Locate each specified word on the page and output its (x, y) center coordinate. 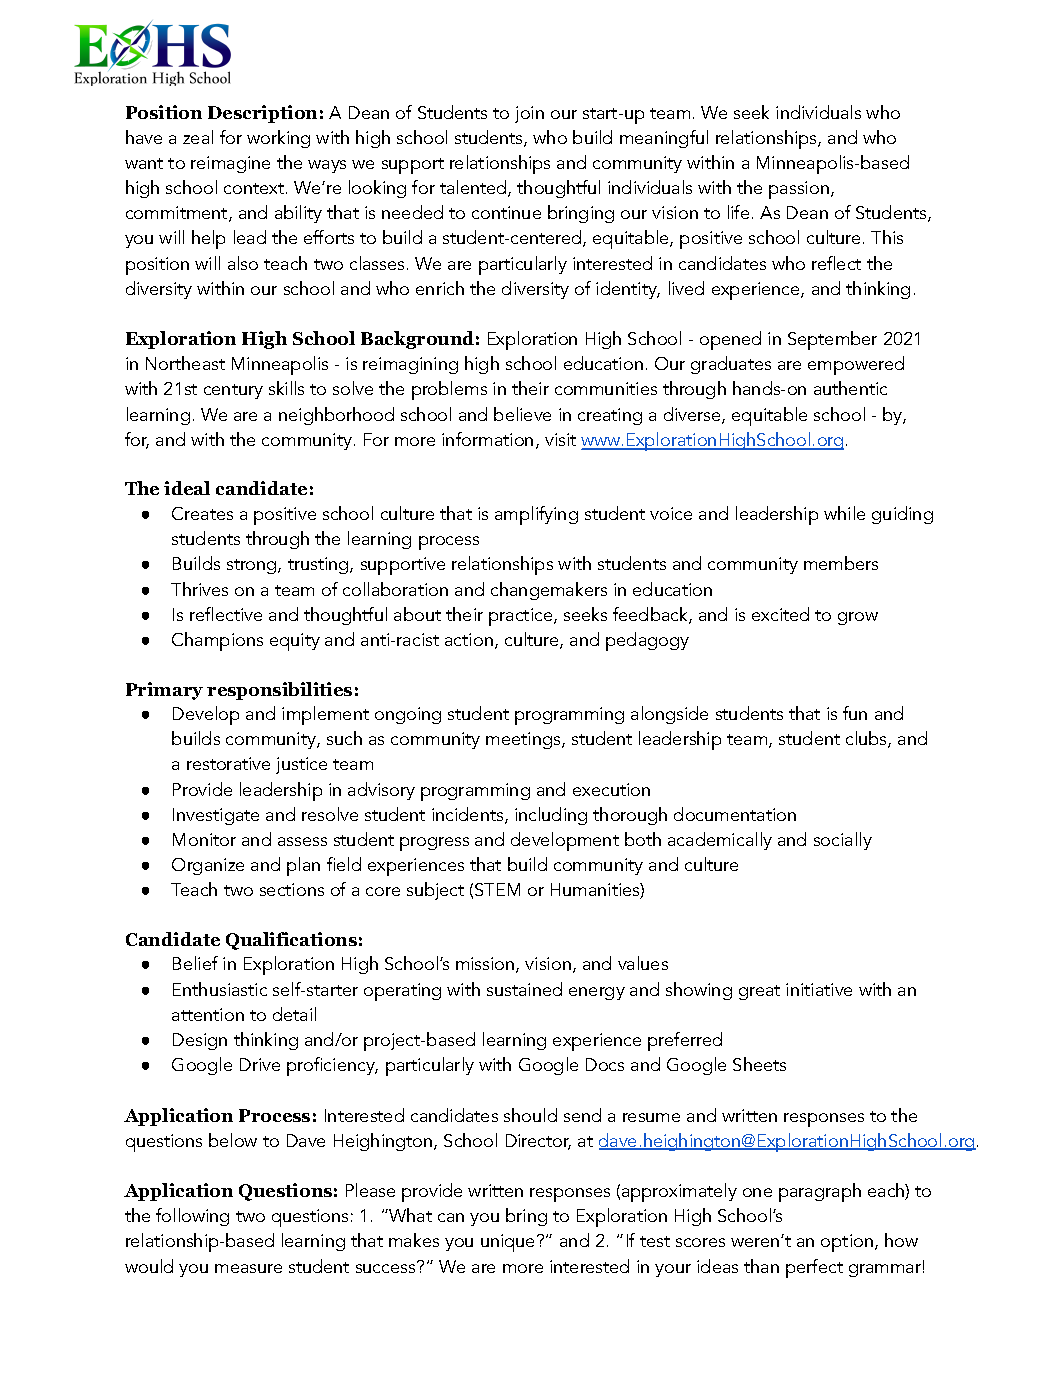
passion (799, 190)
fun (855, 713)
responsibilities (279, 691)
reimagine (230, 164)
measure (248, 1268)
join (529, 114)
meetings (524, 740)
